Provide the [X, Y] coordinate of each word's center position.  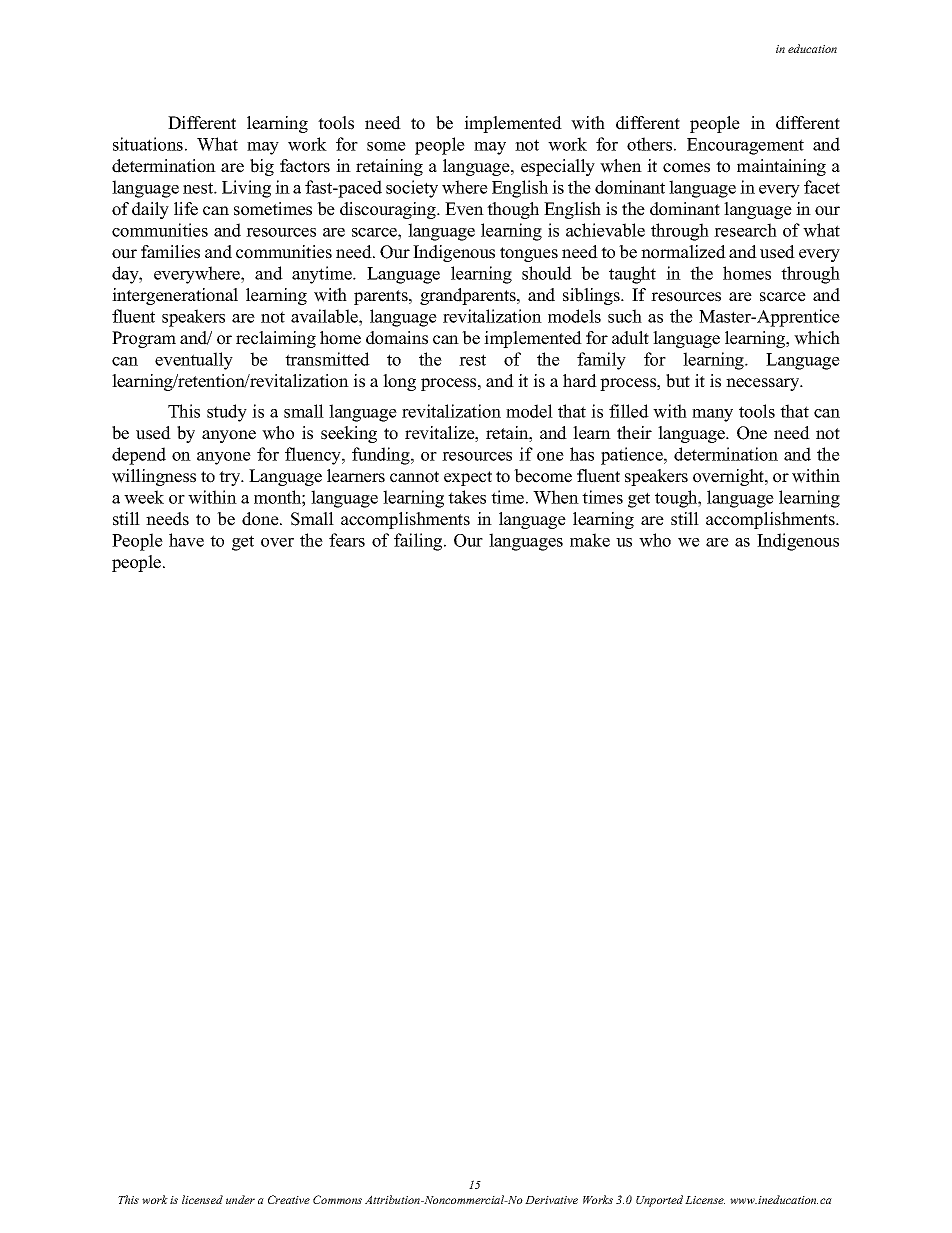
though [513, 210]
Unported [659, 1201]
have [186, 540]
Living [246, 189]
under [240, 1199]
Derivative [551, 1200]
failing [419, 542]
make [590, 540]
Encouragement [745, 146]
